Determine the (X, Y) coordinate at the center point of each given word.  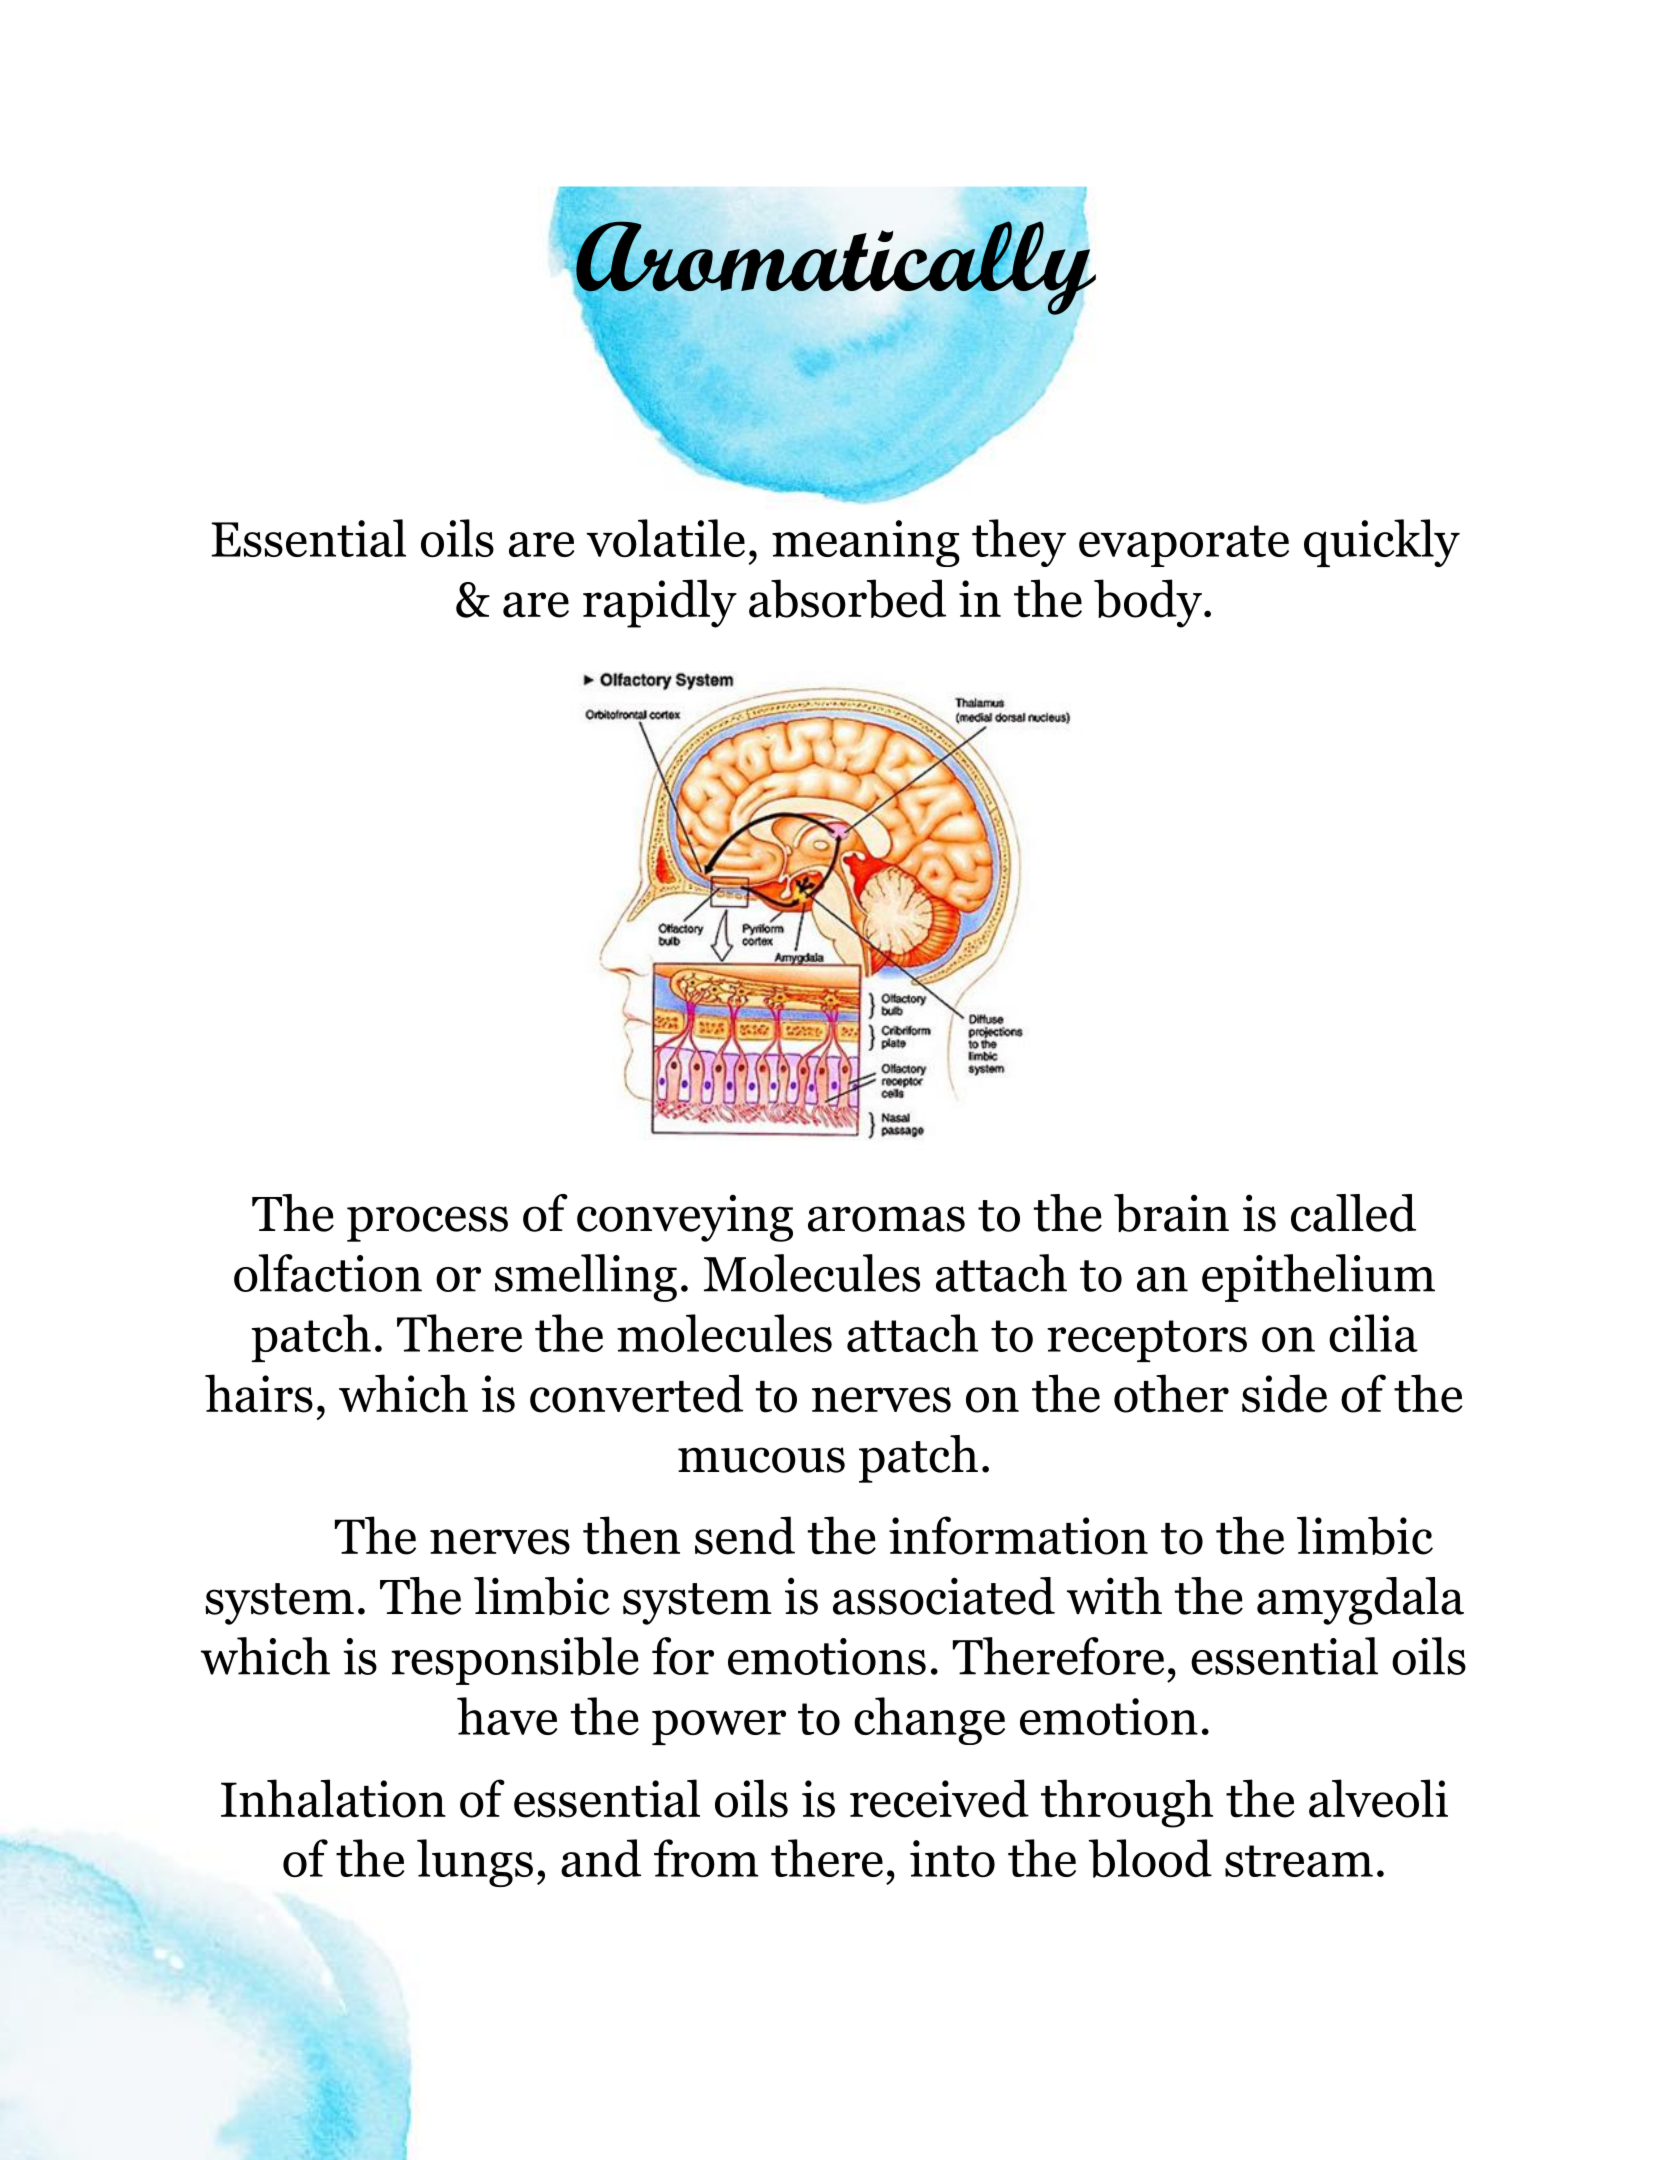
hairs (259, 1393)
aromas (886, 1219)
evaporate (1184, 546)
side (1284, 1393)
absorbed (847, 598)
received (939, 1798)
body (1148, 603)
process (427, 1224)
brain (1171, 1213)
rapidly (660, 603)
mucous (761, 1460)
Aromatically (835, 269)
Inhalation (333, 1798)
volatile (665, 538)
